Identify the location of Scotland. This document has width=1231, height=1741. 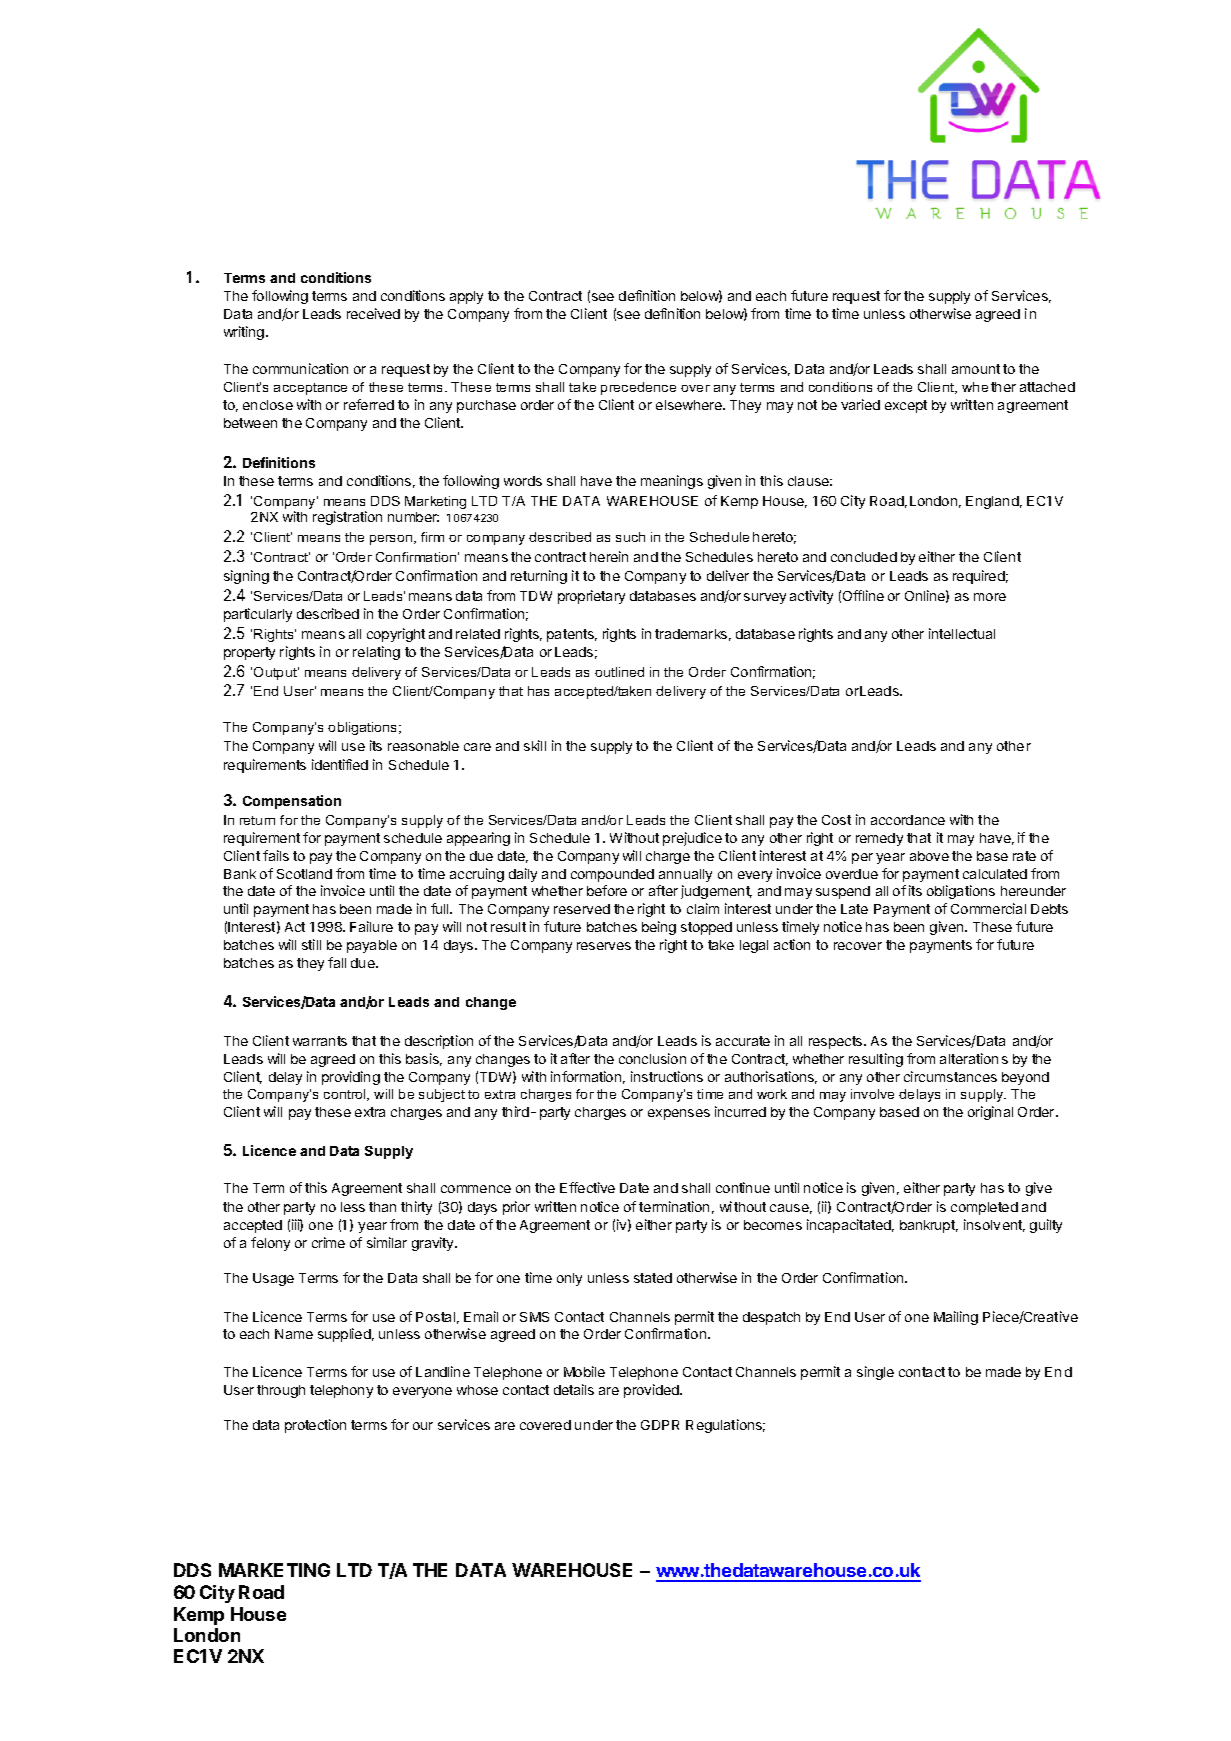
(304, 874).
